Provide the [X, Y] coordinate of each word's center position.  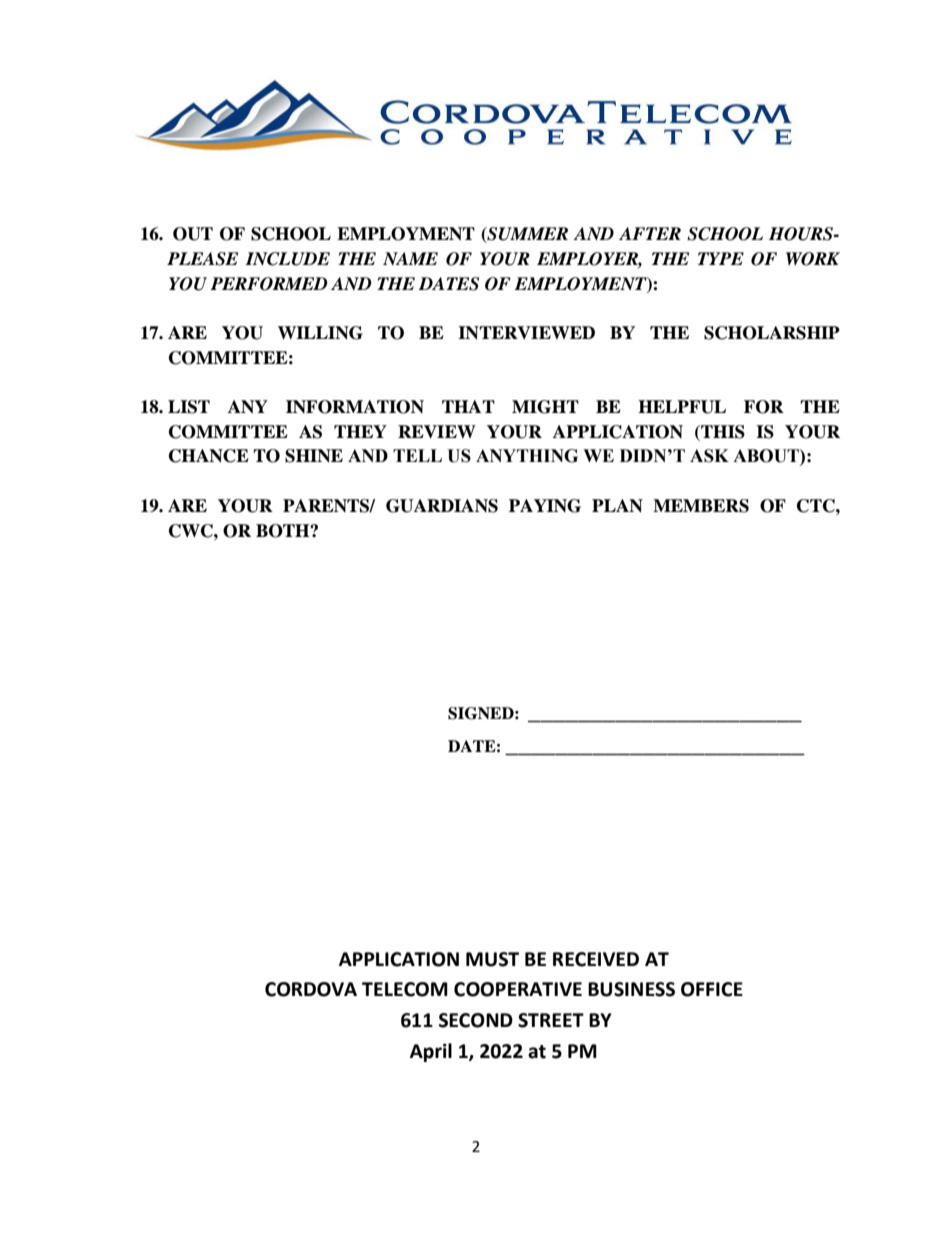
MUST [492, 959]
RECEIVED [596, 959]
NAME [410, 258]
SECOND [476, 1020]
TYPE [721, 258]
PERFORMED [269, 284]
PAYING [545, 506]
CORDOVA [311, 989]
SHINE [314, 456]
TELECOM [405, 989]
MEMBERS [701, 506]
